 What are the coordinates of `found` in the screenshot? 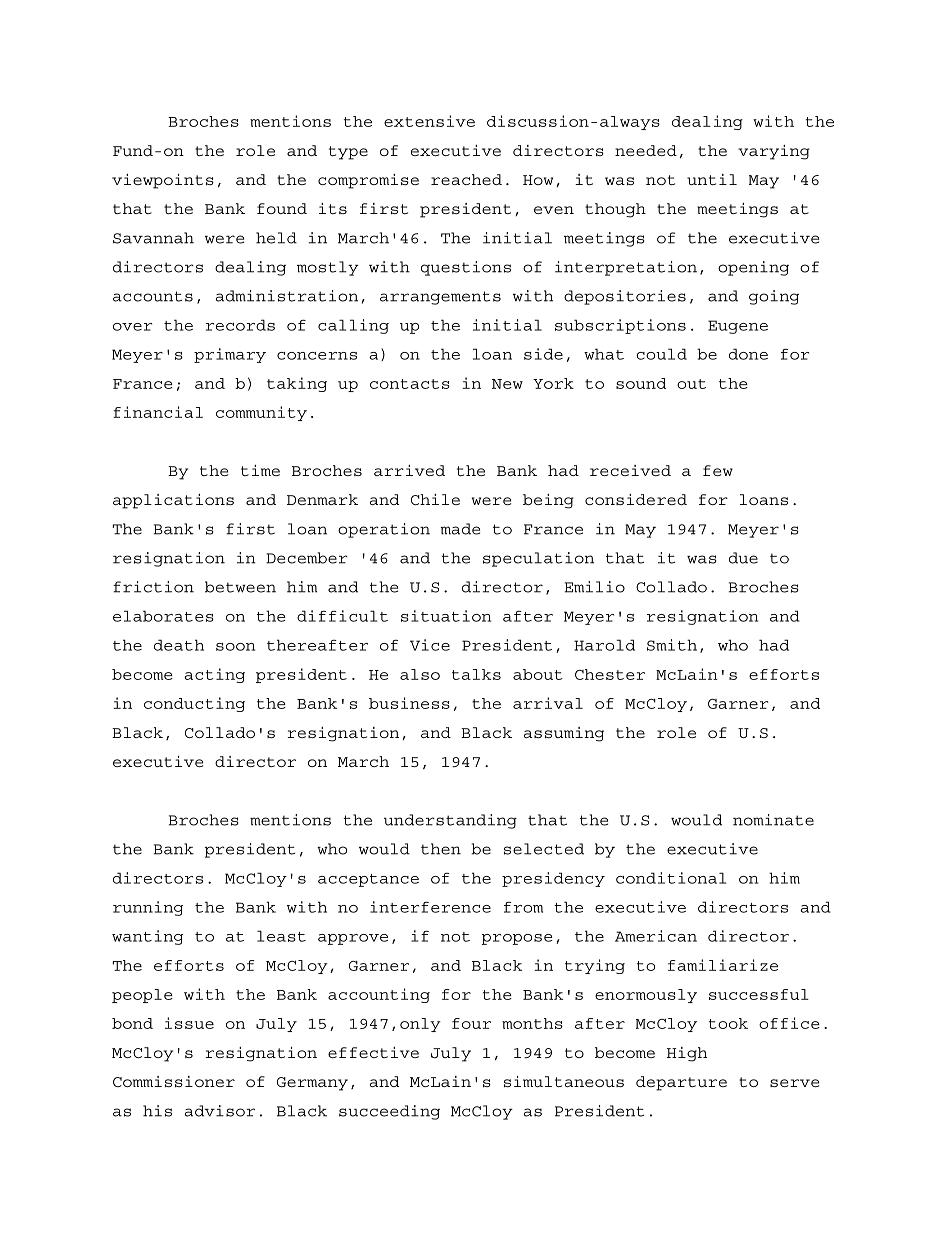 It's located at (282, 208).
